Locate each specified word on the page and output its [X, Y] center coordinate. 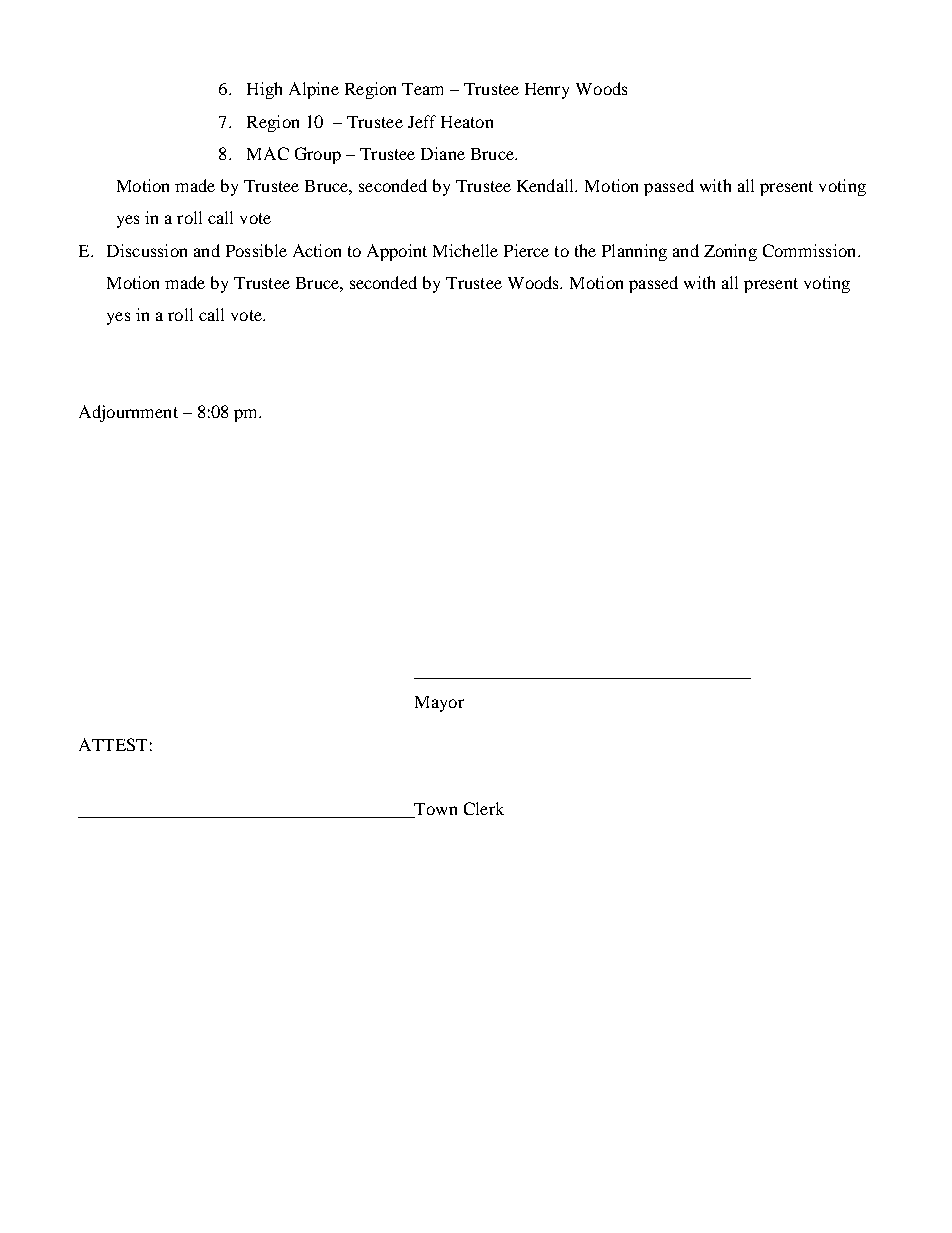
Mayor [439, 704]
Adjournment [128, 413]
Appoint [397, 252]
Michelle [465, 250]
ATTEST [113, 744]
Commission [811, 250]
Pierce [526, 250]
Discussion [147, 250]
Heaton [467, 122]
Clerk [484, 808]
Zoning [730, 252]
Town [434, 810]
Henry [547, 91]
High [264, 90]
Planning [634, 252]
